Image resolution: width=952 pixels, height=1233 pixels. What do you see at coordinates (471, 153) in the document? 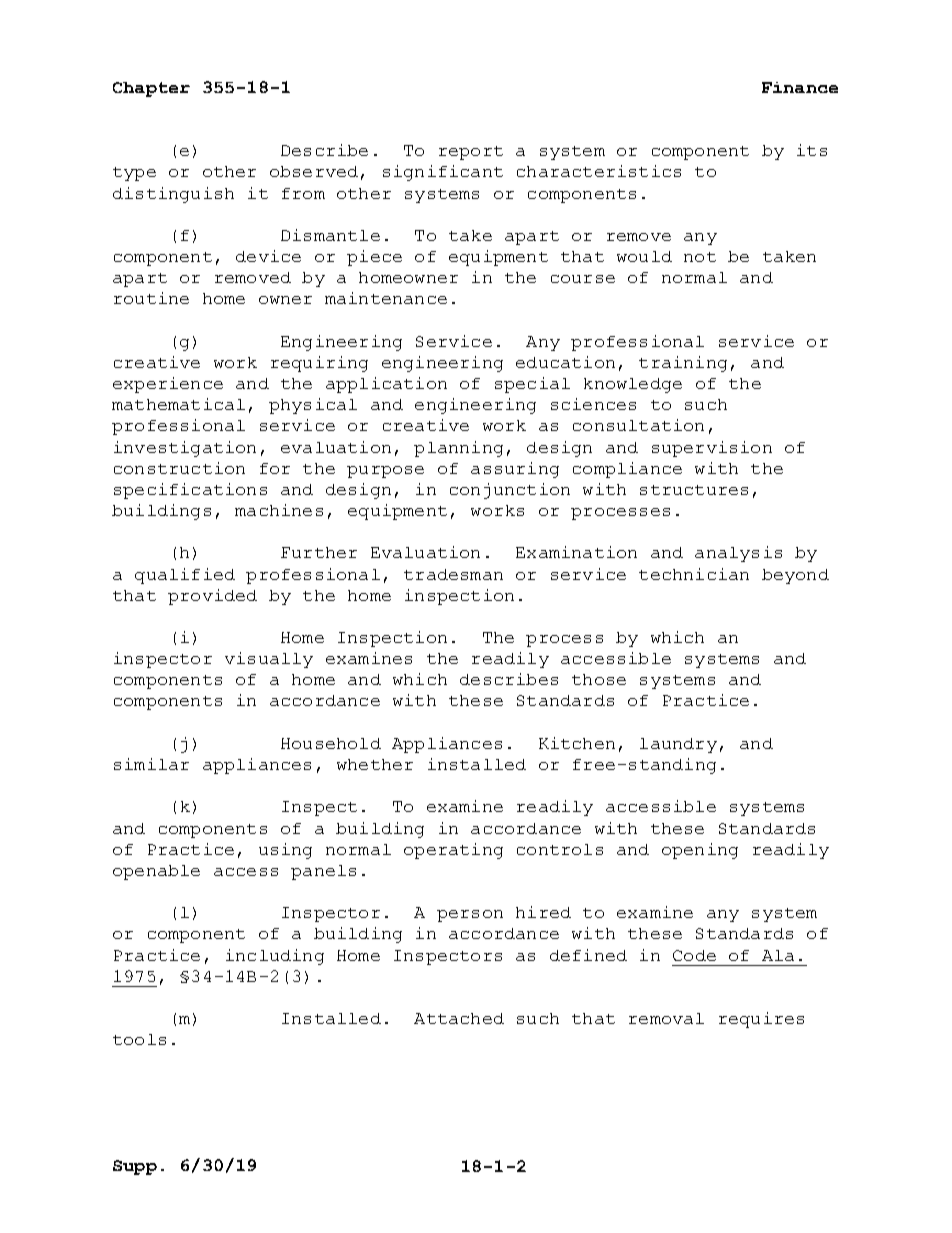
I see `report` at bounding box center [471, 153].
